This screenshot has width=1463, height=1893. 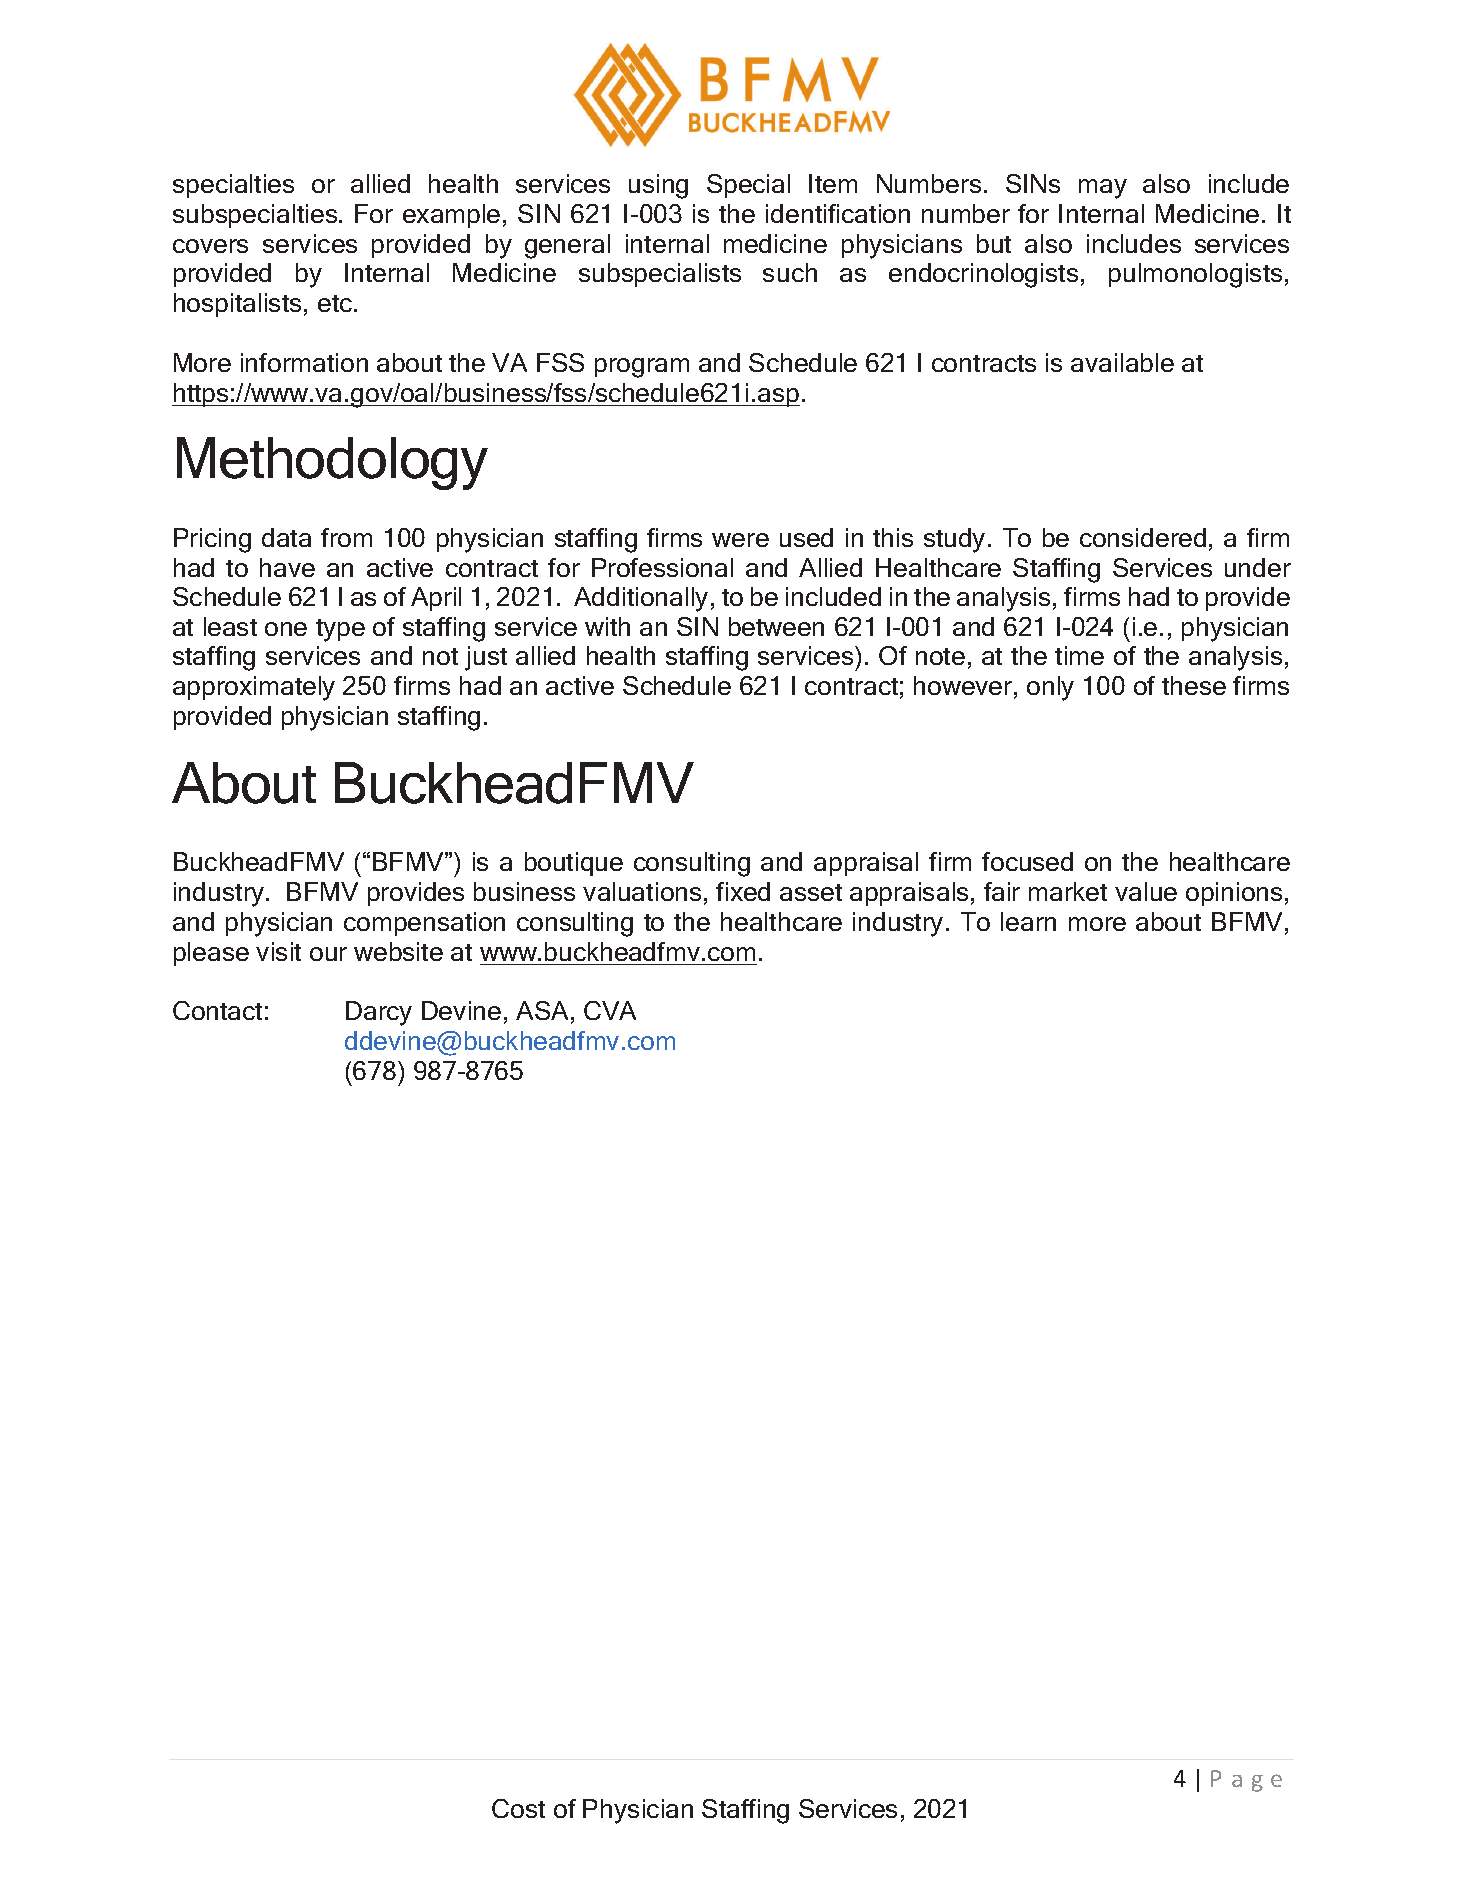 What do you see at coordinates (1028, 921) in the screenshot?
I see `learn` at bounding box center [1028, 921].
